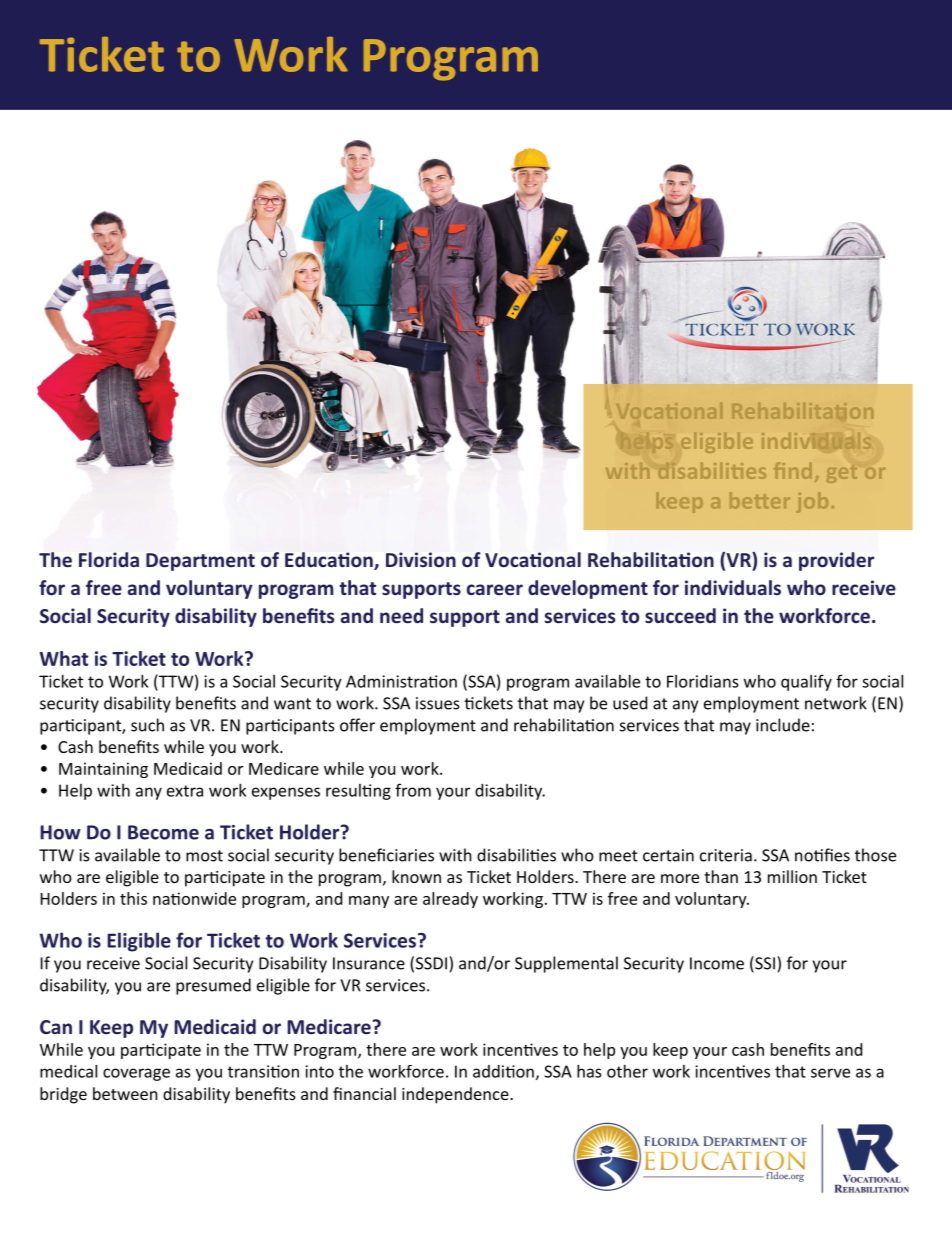  Describe the element at coordinates (147, 725) in the page. I see `such` at that location.
